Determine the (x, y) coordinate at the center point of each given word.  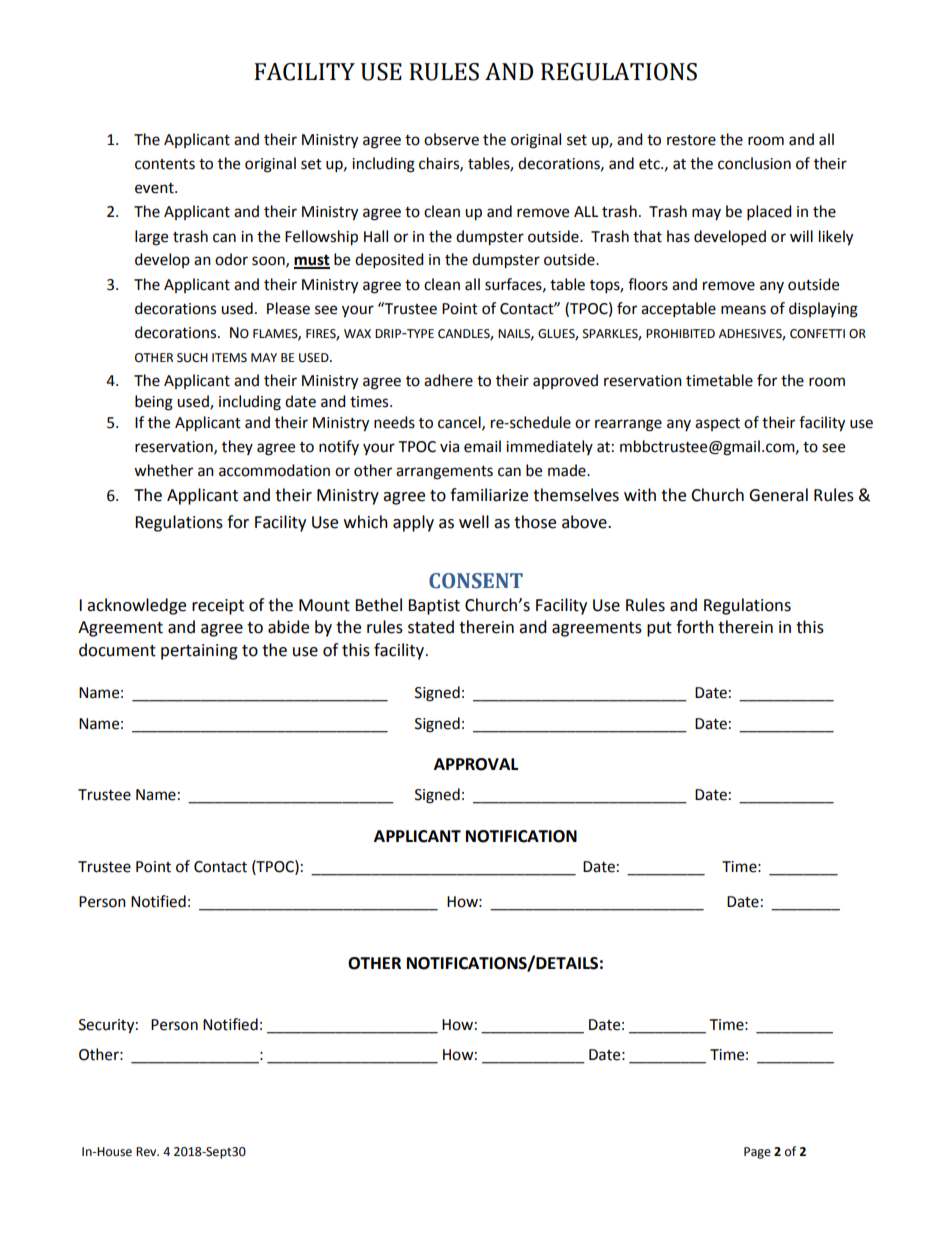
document (117, 650)
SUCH (192, 358)
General (778, 495)
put (659, 629)
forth (695, 627)
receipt (218, 607)
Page (757, 1153)
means (743, 310)
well (474, 522)
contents (165, 164)
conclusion (754, 163)
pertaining (199, 652)
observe (451, 139)
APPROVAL (476, 764)
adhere (448, 380)
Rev (147, 1152)
